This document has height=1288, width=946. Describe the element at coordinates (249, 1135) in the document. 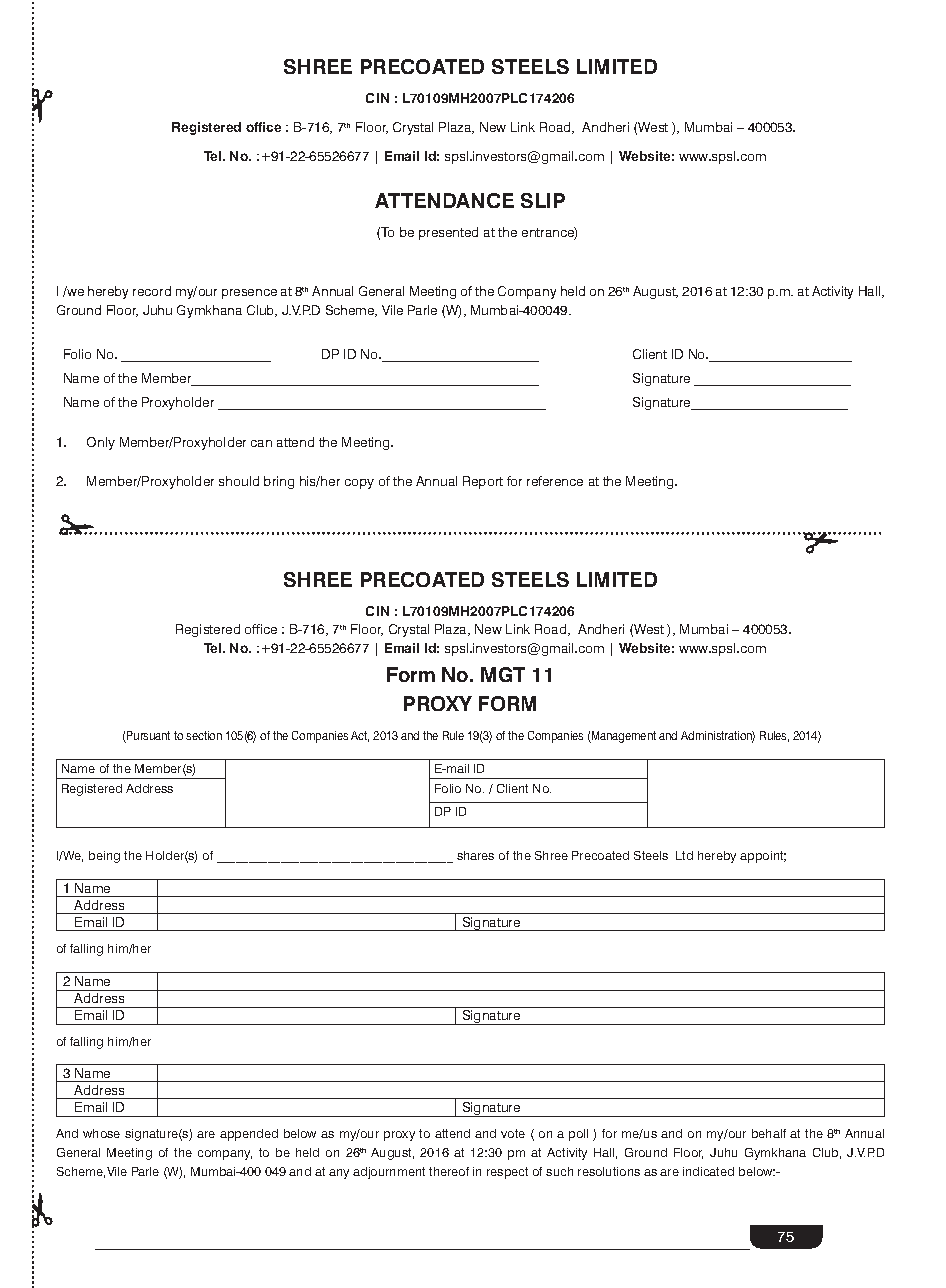

I see `appended` at that location.
